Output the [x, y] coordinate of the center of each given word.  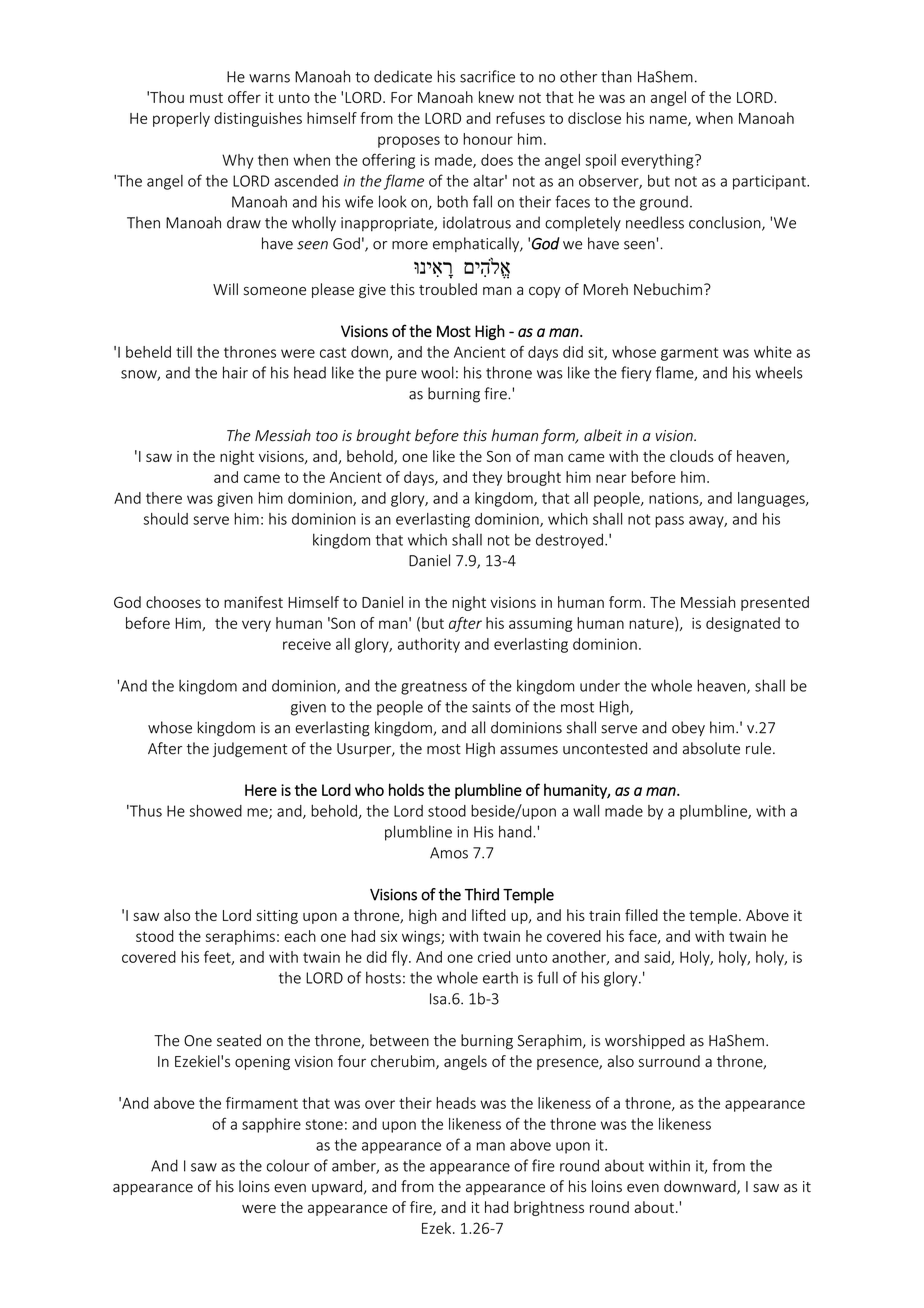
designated [743, 624]
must [206, 98]
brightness [549, 1208]
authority [429, 645]
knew [496, 97]
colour [288, 1165]
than [616, 76]
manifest [253, 602]
